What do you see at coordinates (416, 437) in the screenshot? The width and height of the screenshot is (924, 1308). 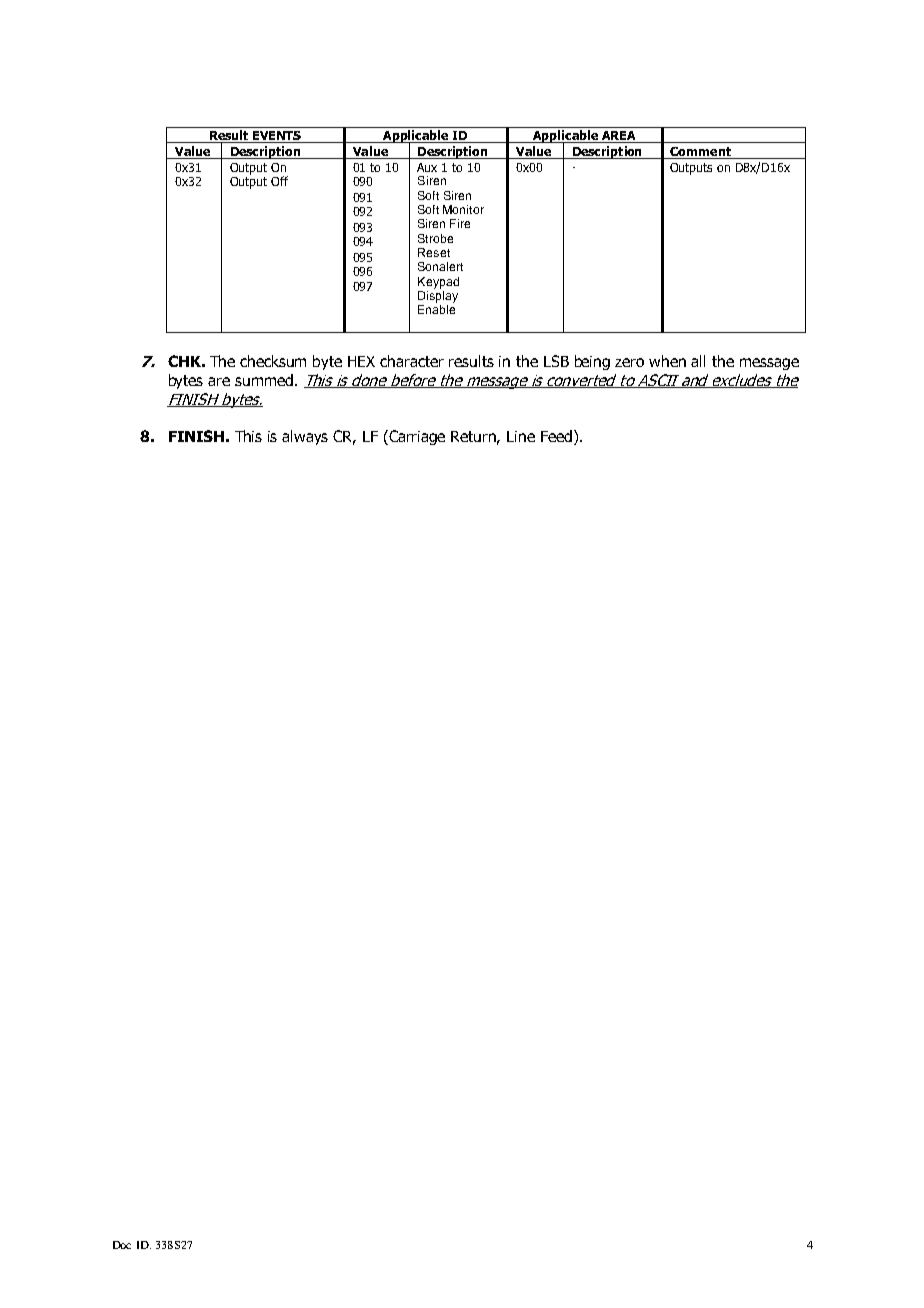 I see `Carriage` at bounding box center [416, 437].
